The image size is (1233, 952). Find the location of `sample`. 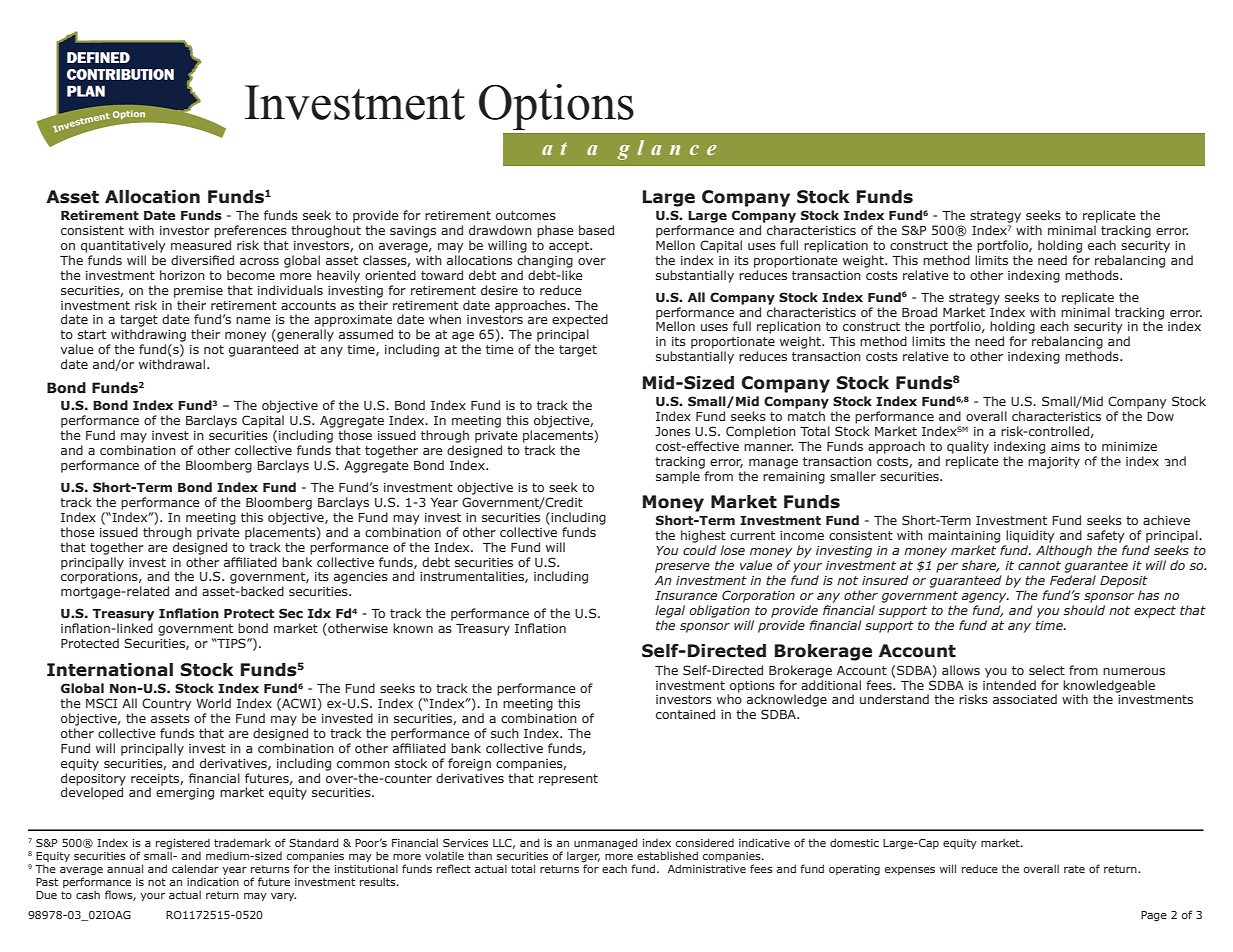

sample is located at coordinates (678, 477).
